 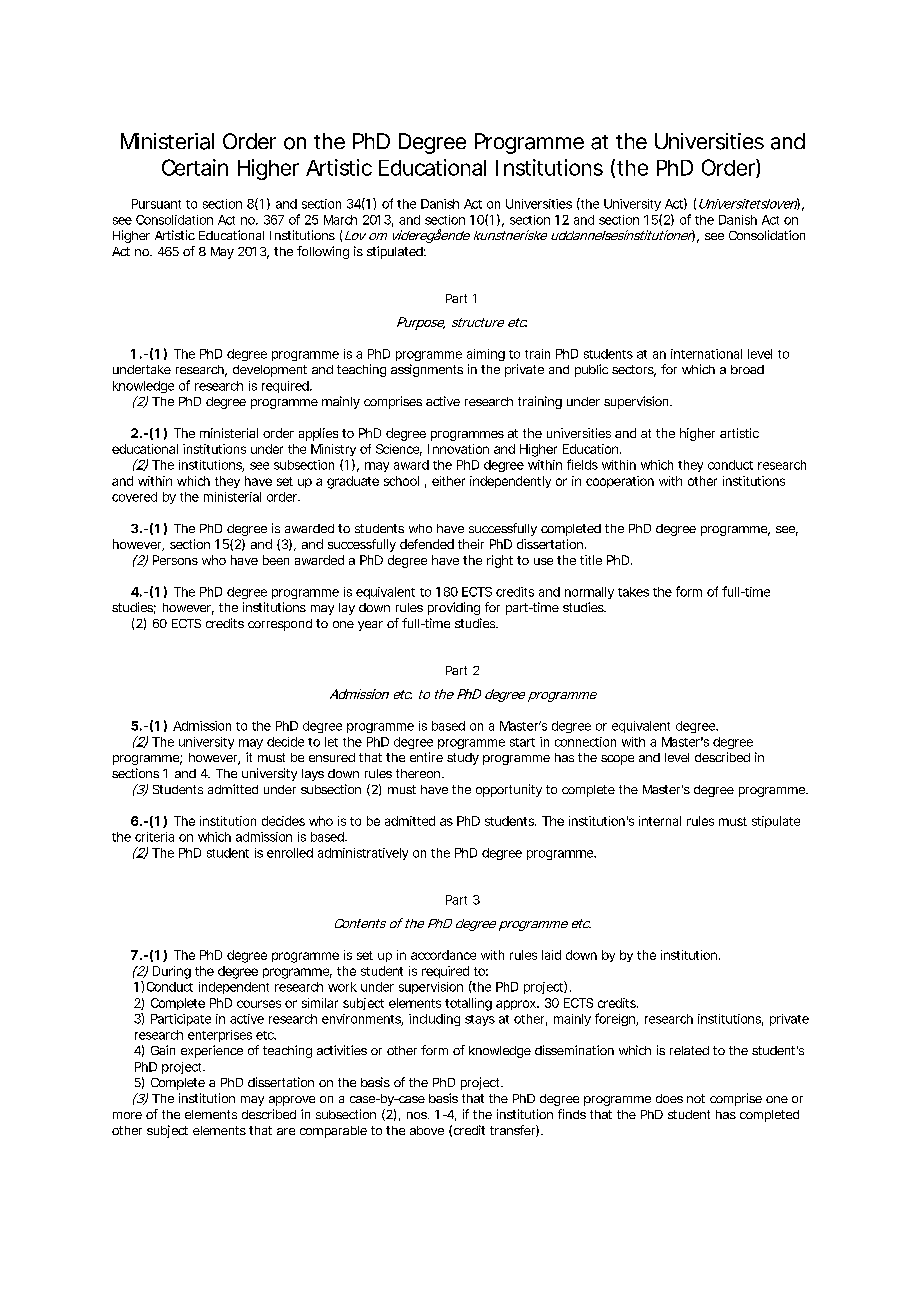 I want to click on Certain, so click(x=195, y=167).
